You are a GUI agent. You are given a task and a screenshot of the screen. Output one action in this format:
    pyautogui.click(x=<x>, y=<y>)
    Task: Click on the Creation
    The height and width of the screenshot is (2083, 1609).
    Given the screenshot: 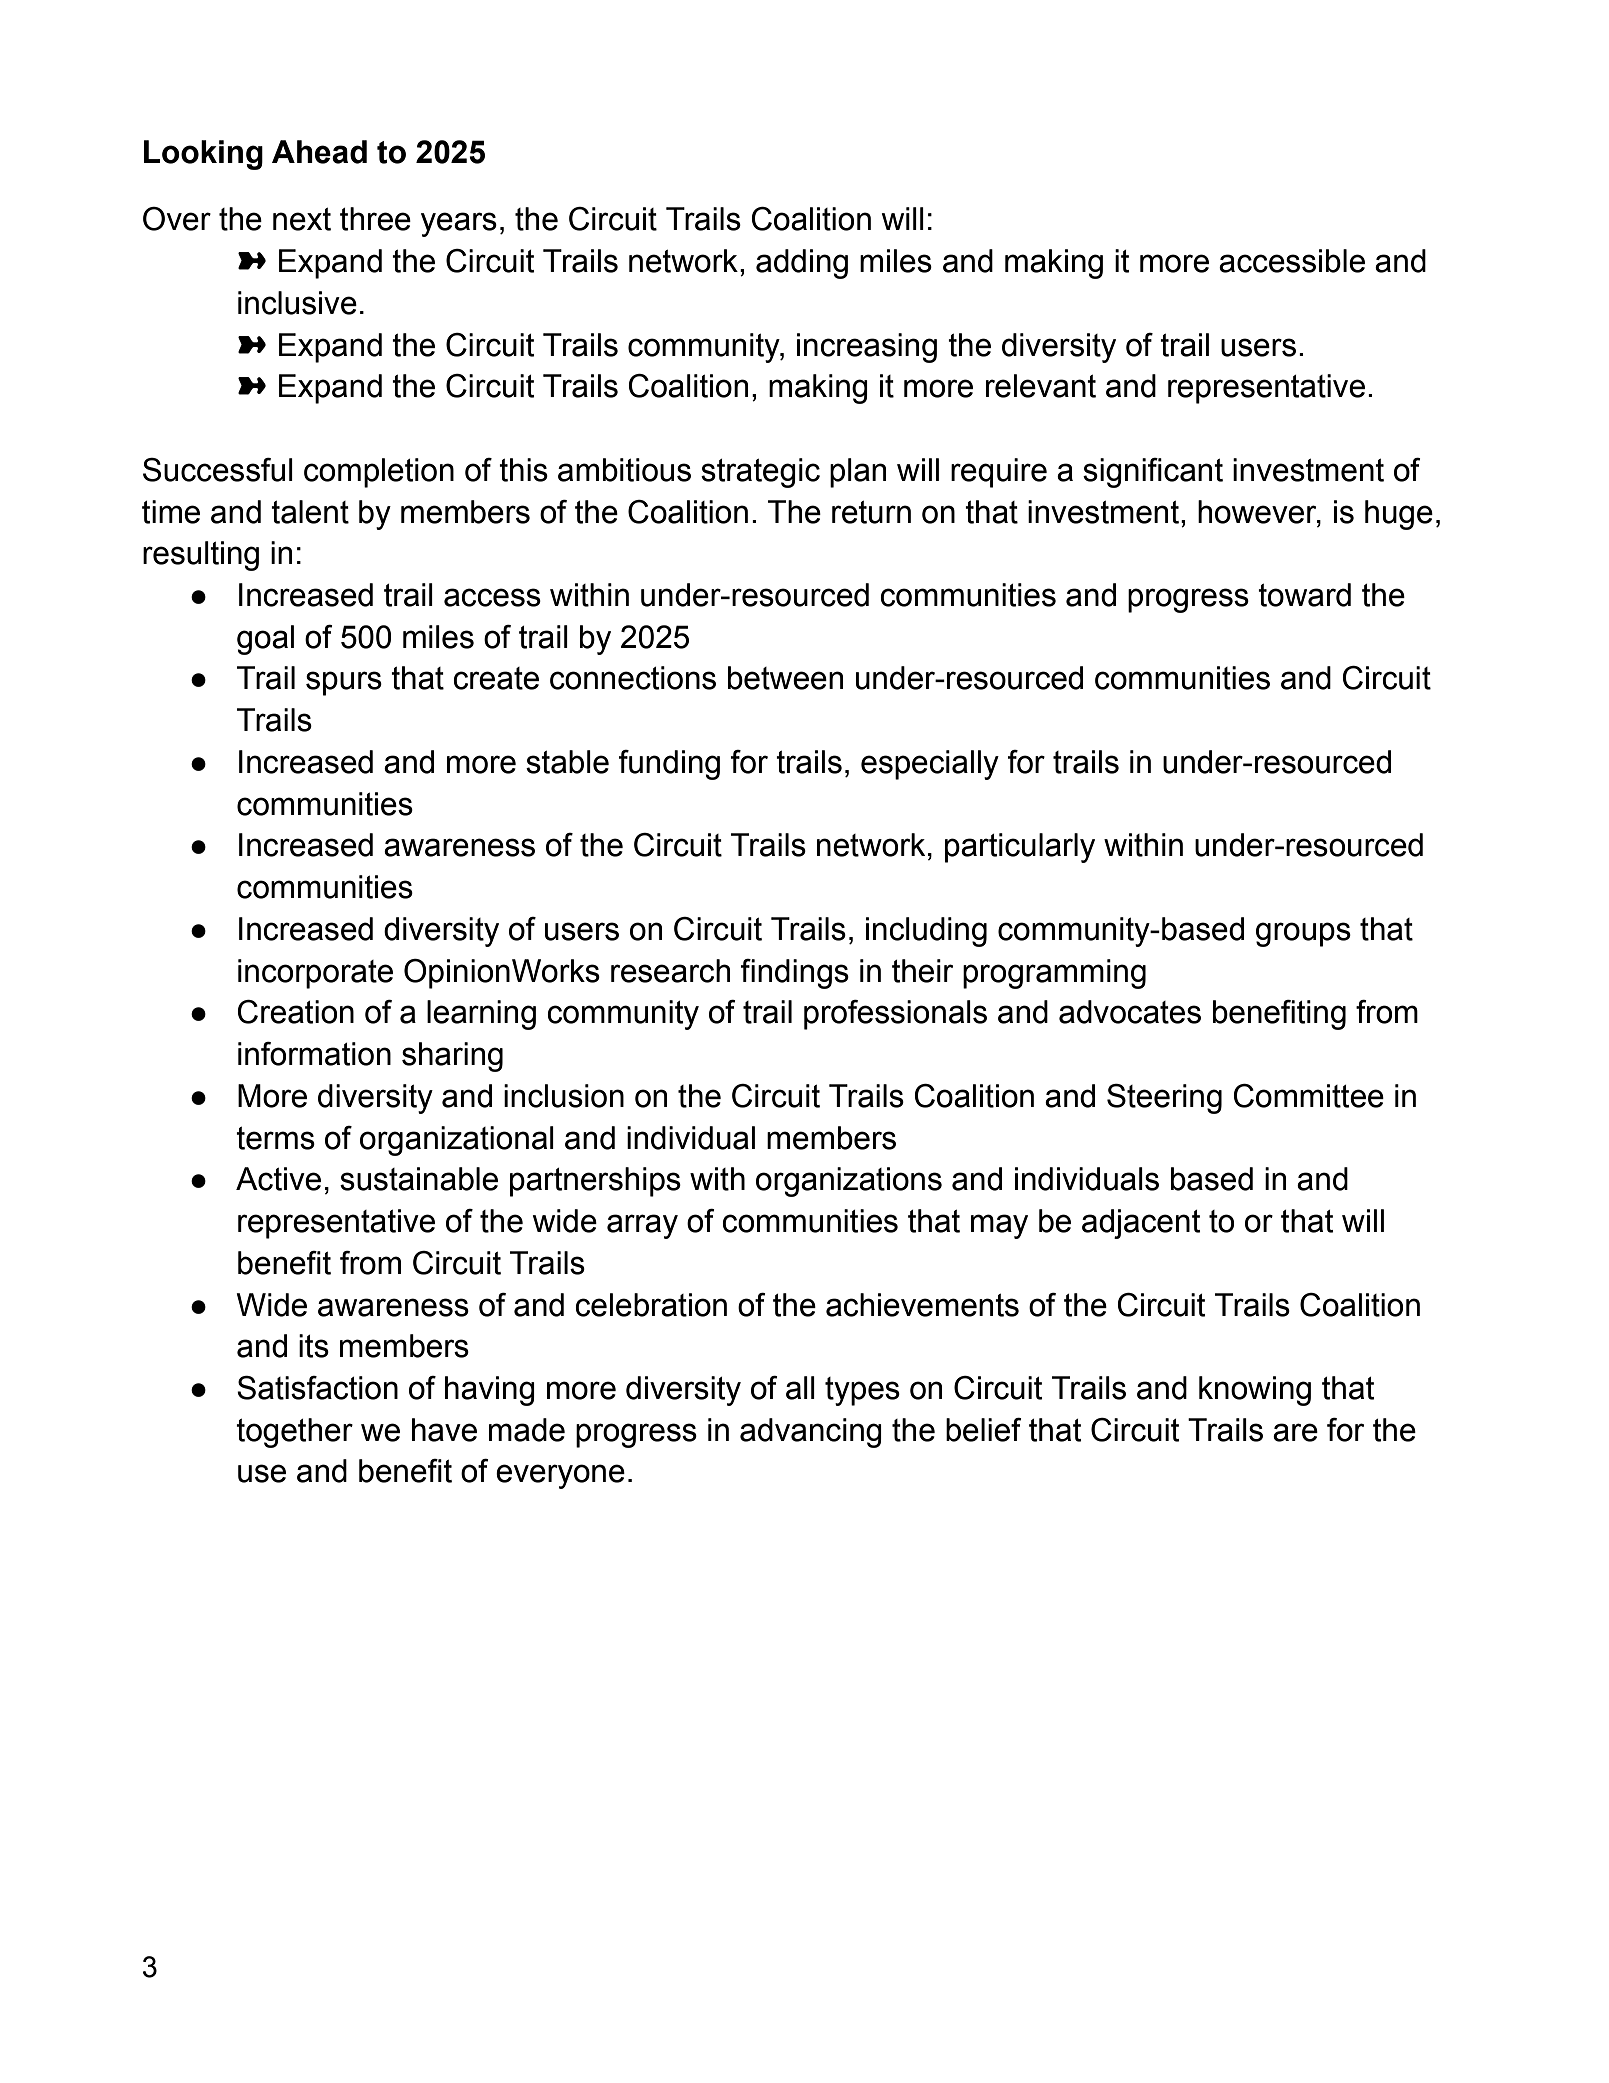 What is the action you would take?
    pyautogui.click(x=295, y=1012)
